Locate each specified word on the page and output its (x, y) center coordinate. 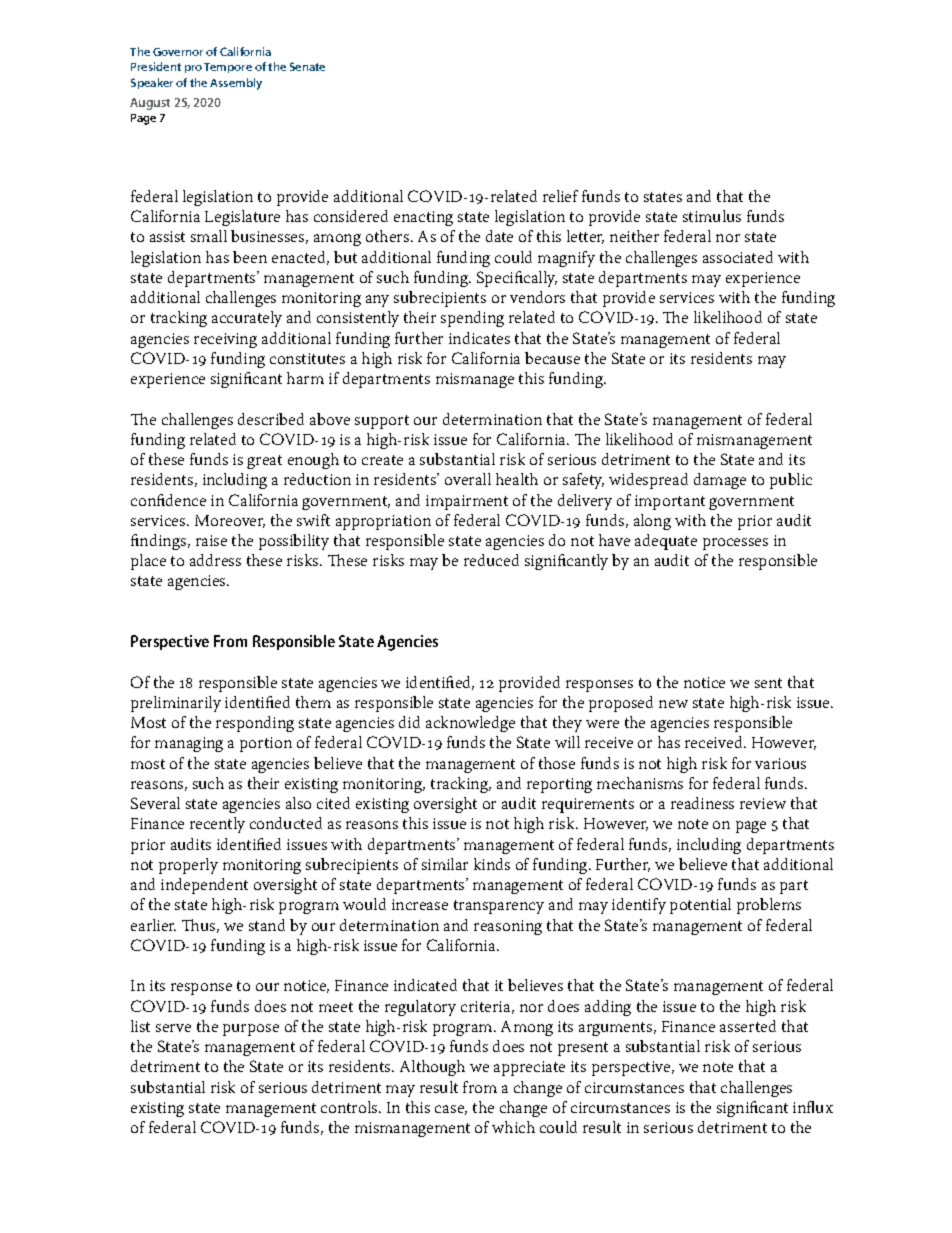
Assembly (236, 84)
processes (735, 544)
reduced (491, 560)
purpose (251, 1030)
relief (560, 196)
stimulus (712, 216)
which (513, 1127)
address (215, 560)
